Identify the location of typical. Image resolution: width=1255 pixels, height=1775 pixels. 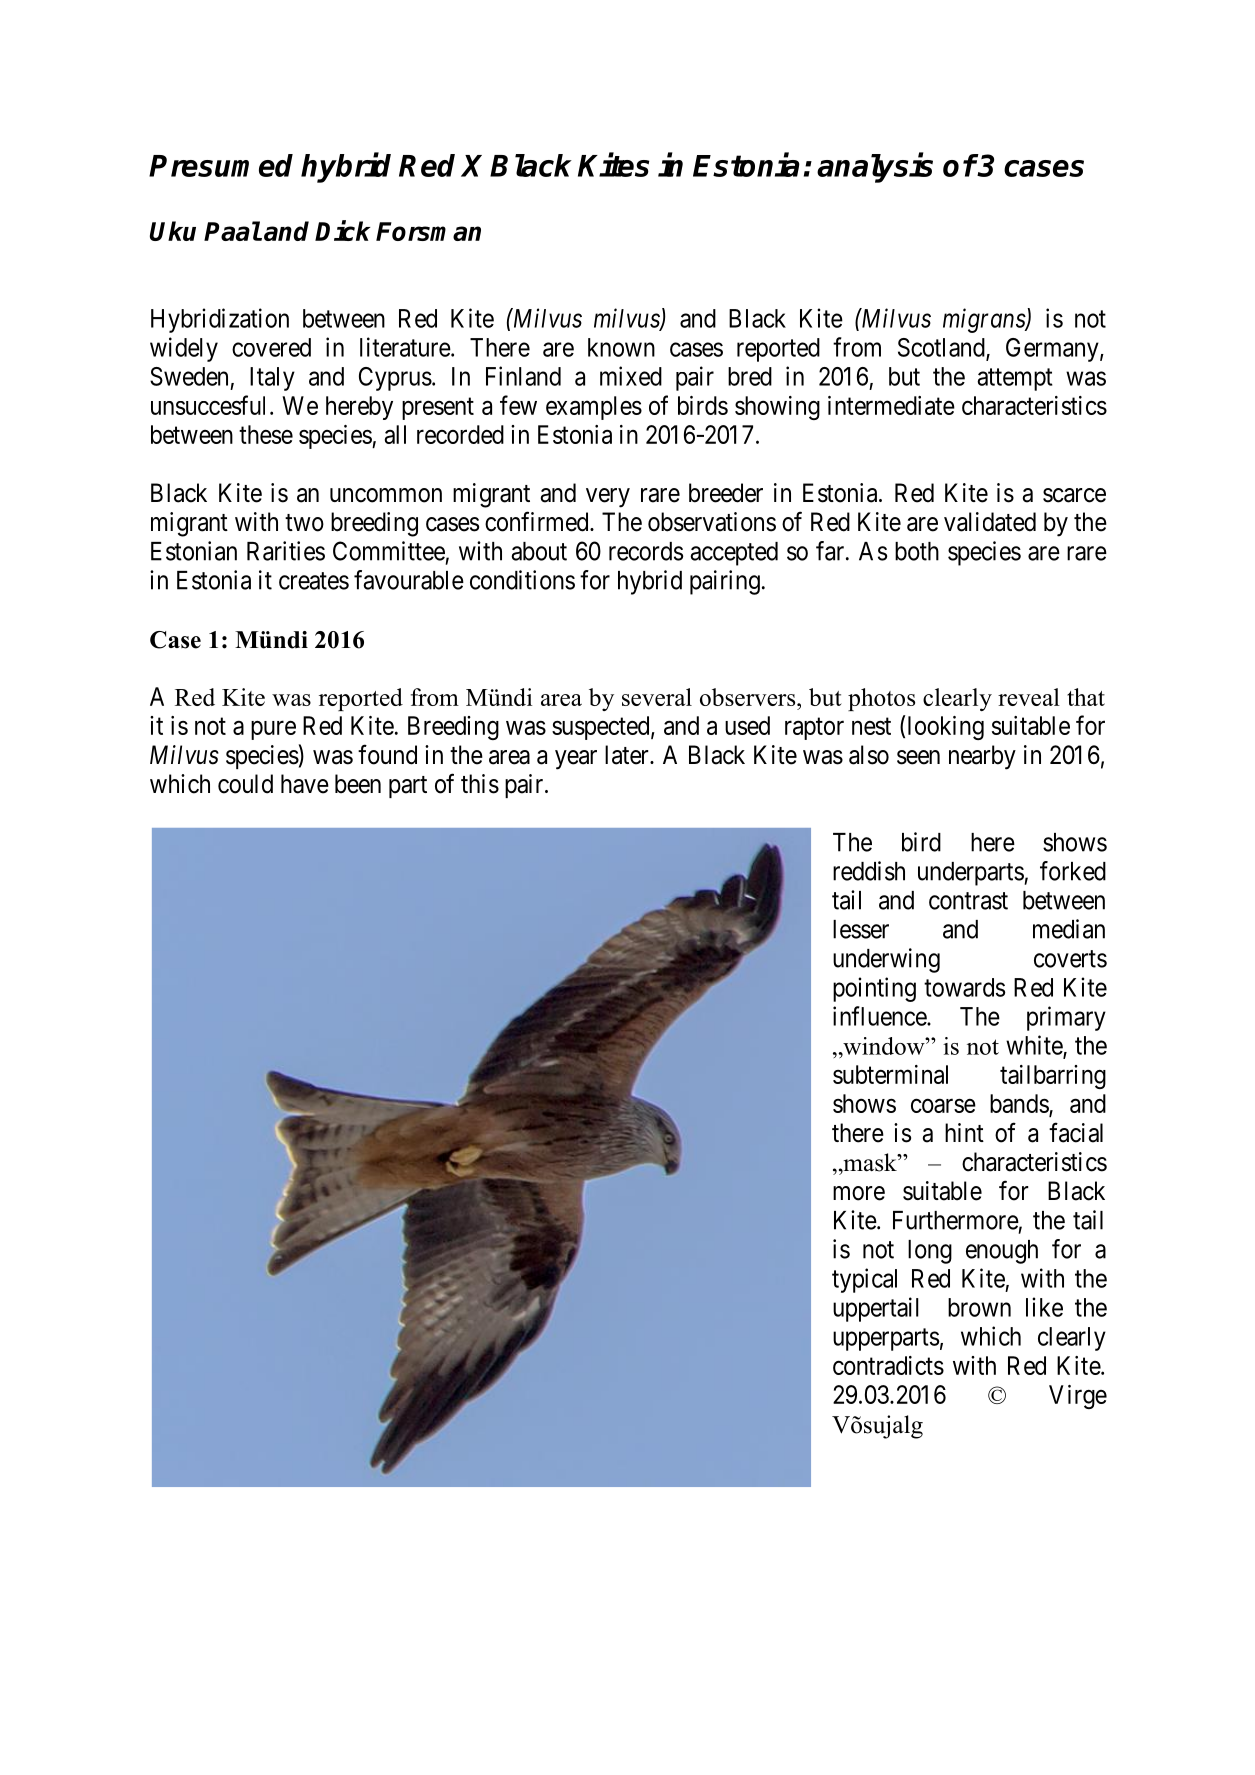
(864, 1280).
